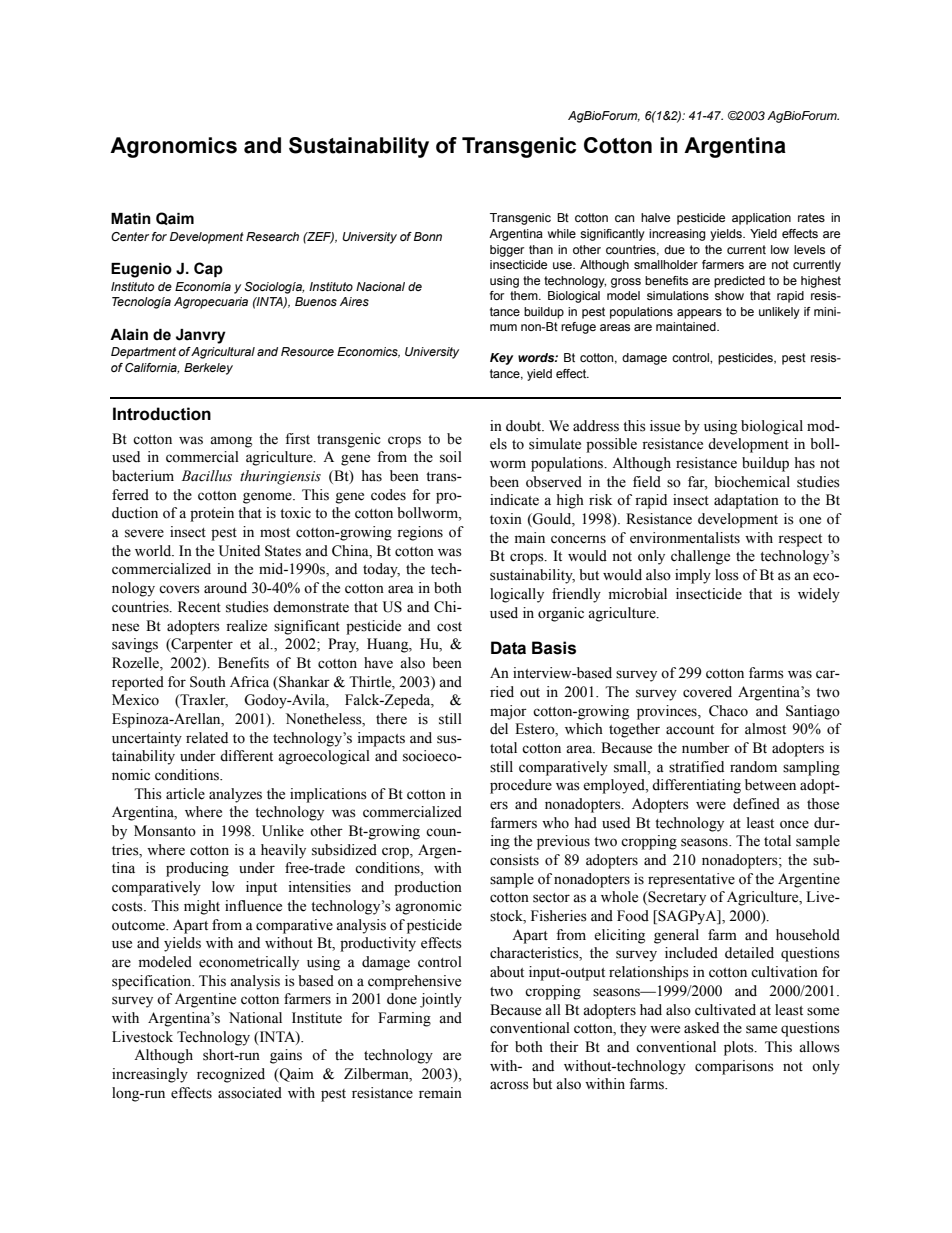  I want to click on Data, so click(508, 648).
